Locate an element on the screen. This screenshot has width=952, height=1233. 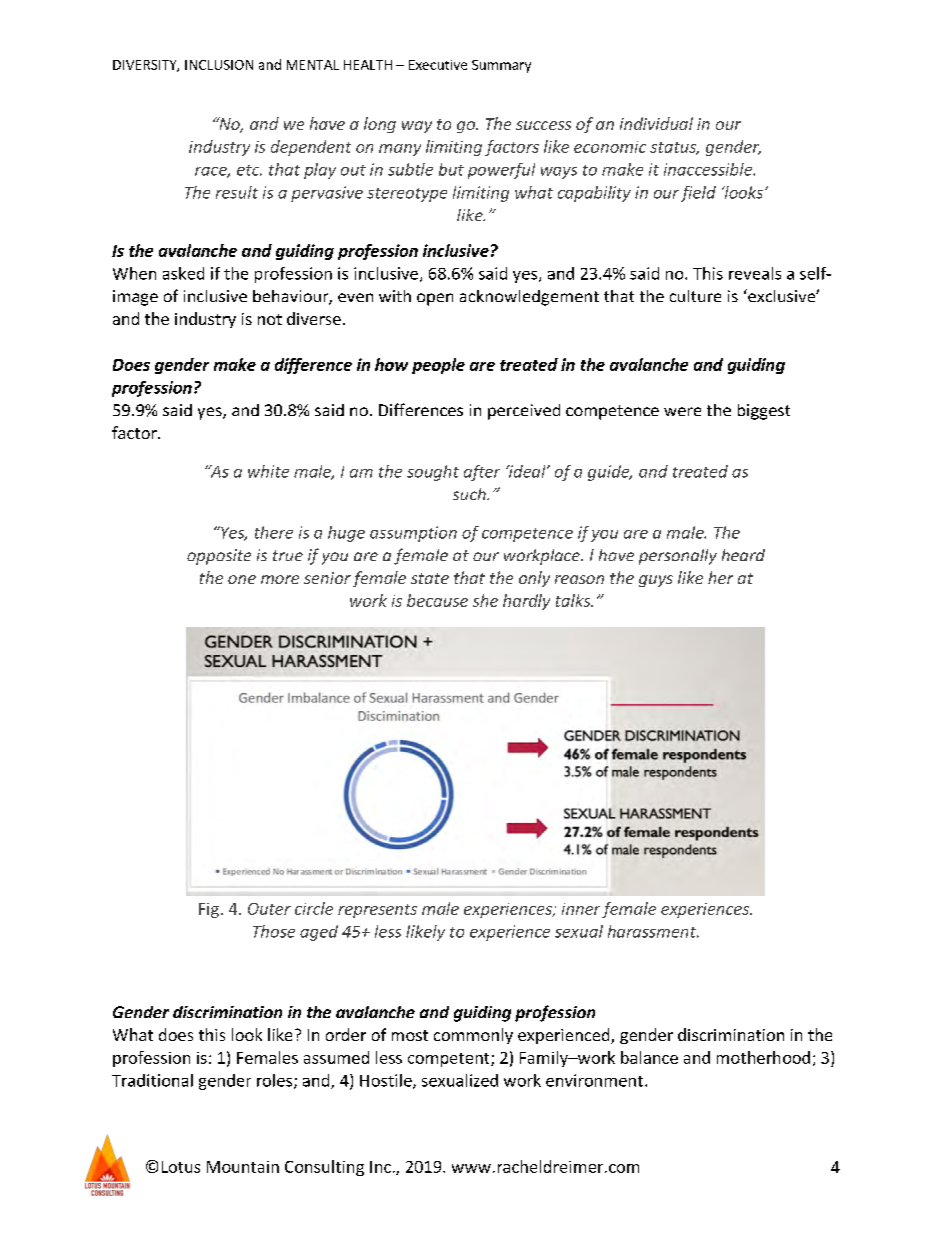
people is located at coordinates (438, 366).
